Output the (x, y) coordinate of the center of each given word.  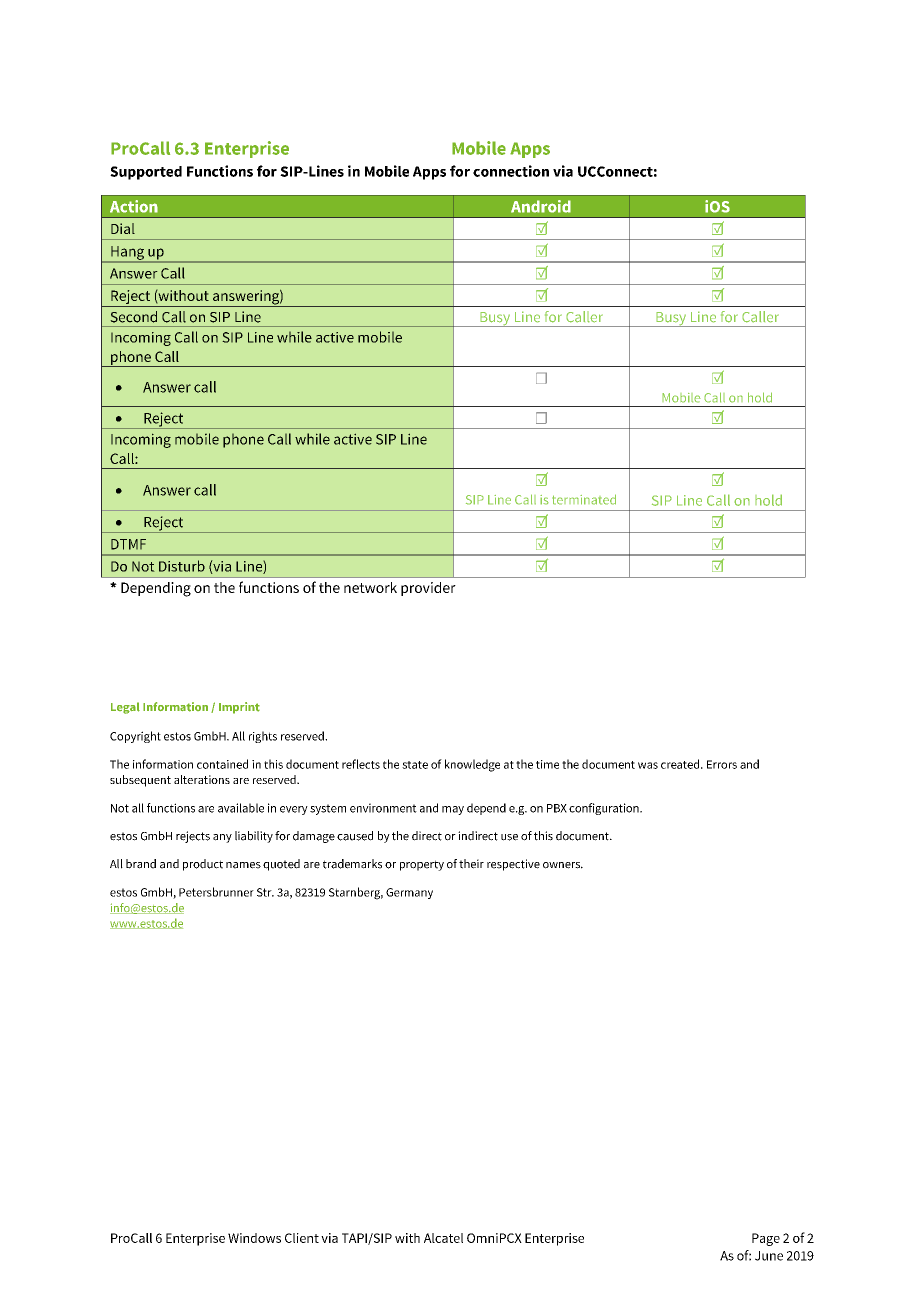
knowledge (472, 765)
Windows (254, 1238)
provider (428, 589)
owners (563, 865)
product (203, 865)
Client (302, 1238)
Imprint (239, 708)
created (681, 764)
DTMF (128, 544)
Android (541, 206)
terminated (584, 499)
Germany (409, 893)
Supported (146, 173)
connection (511, 171)
